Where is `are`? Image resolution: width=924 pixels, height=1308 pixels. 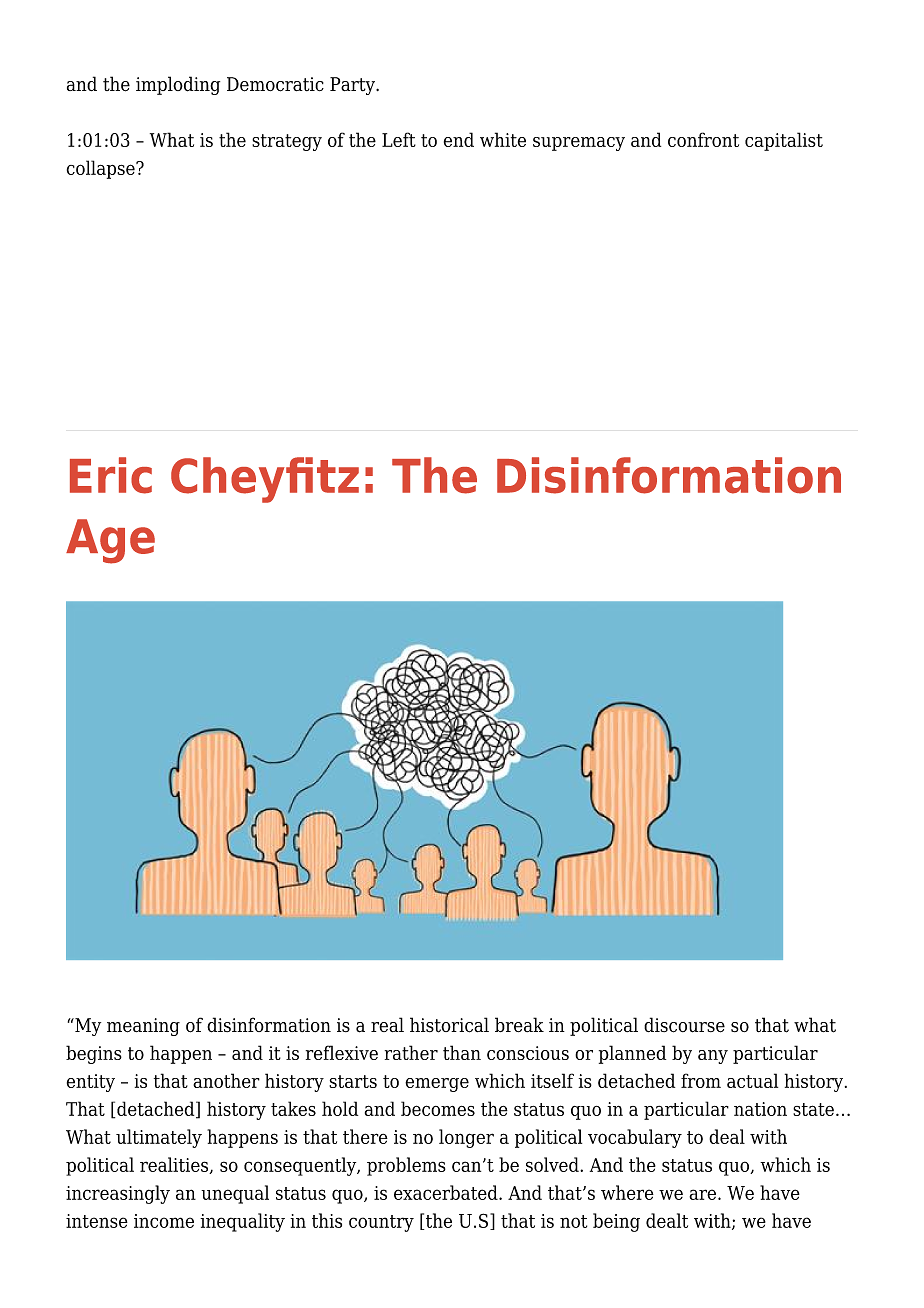 are is located at coordinates (702, 1194).
